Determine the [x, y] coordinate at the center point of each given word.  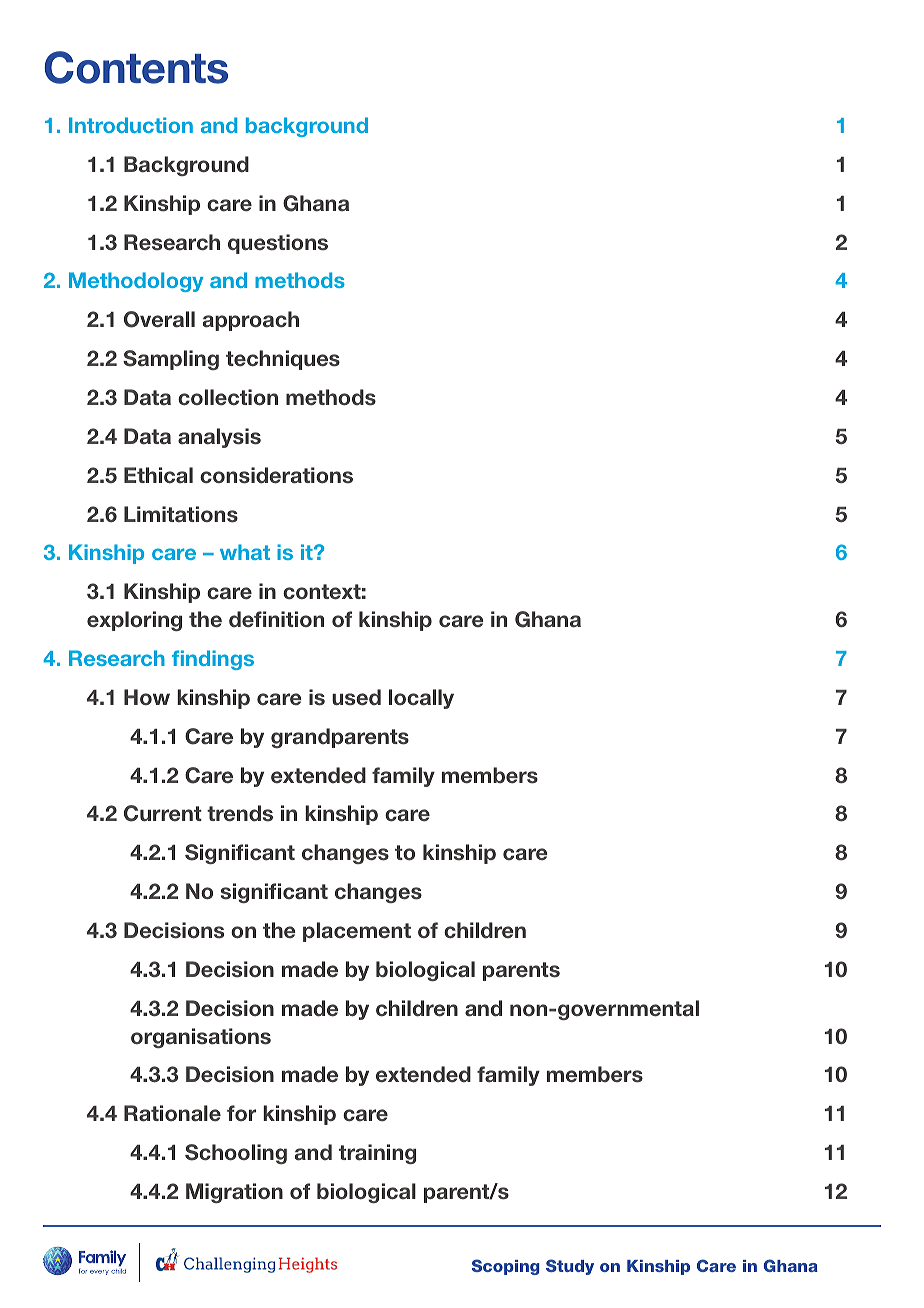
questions [278, 244]
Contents [136, 67]
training [377, 1154]
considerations [276, 475]
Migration [234, 1193]
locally [421, 699]
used [356, 697]
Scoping [506, 1267]
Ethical [158, 475]
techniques [283, 360]
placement [357, 932]
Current [163, 813]
